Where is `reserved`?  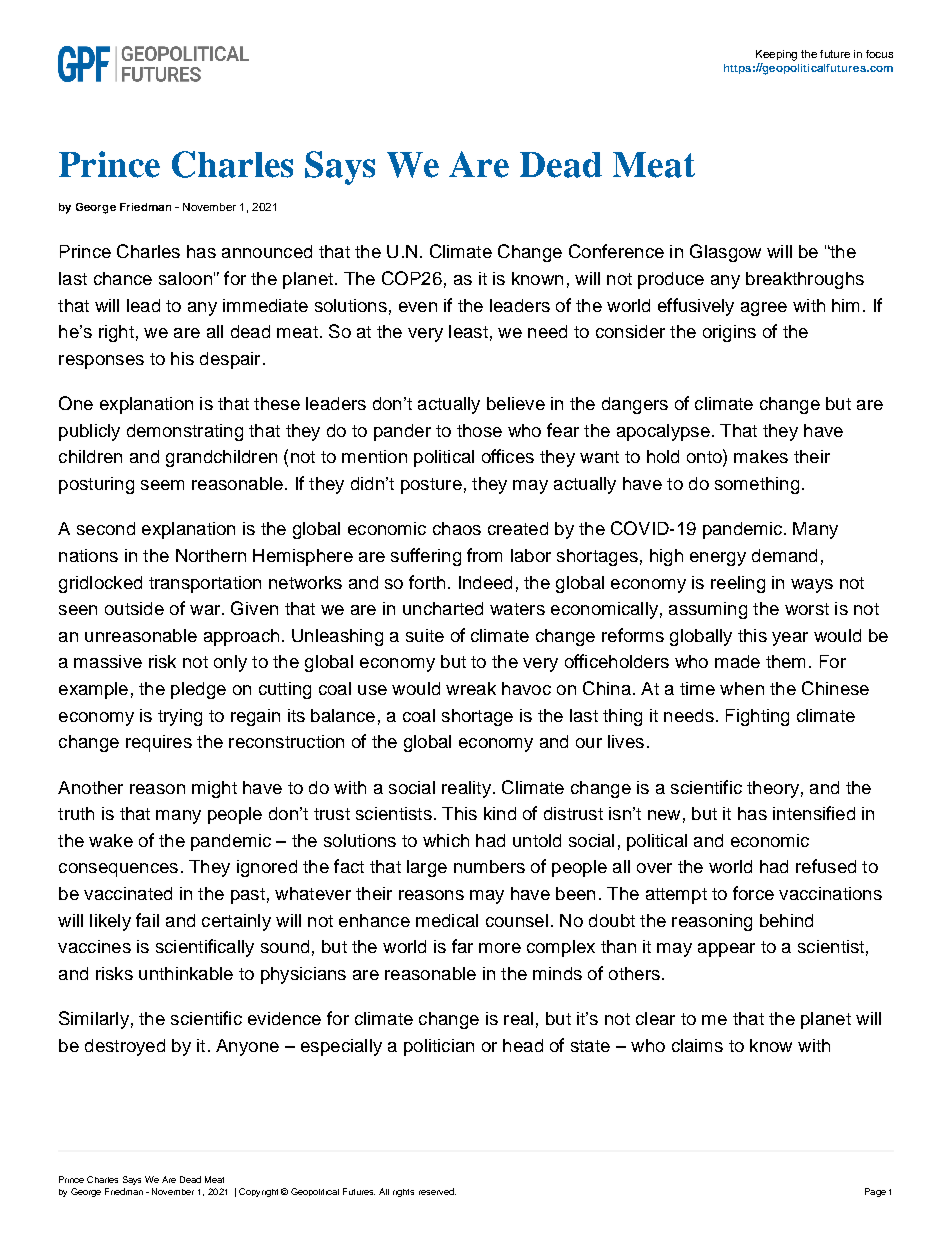 reserved is located at coordinates (437, 1191).
